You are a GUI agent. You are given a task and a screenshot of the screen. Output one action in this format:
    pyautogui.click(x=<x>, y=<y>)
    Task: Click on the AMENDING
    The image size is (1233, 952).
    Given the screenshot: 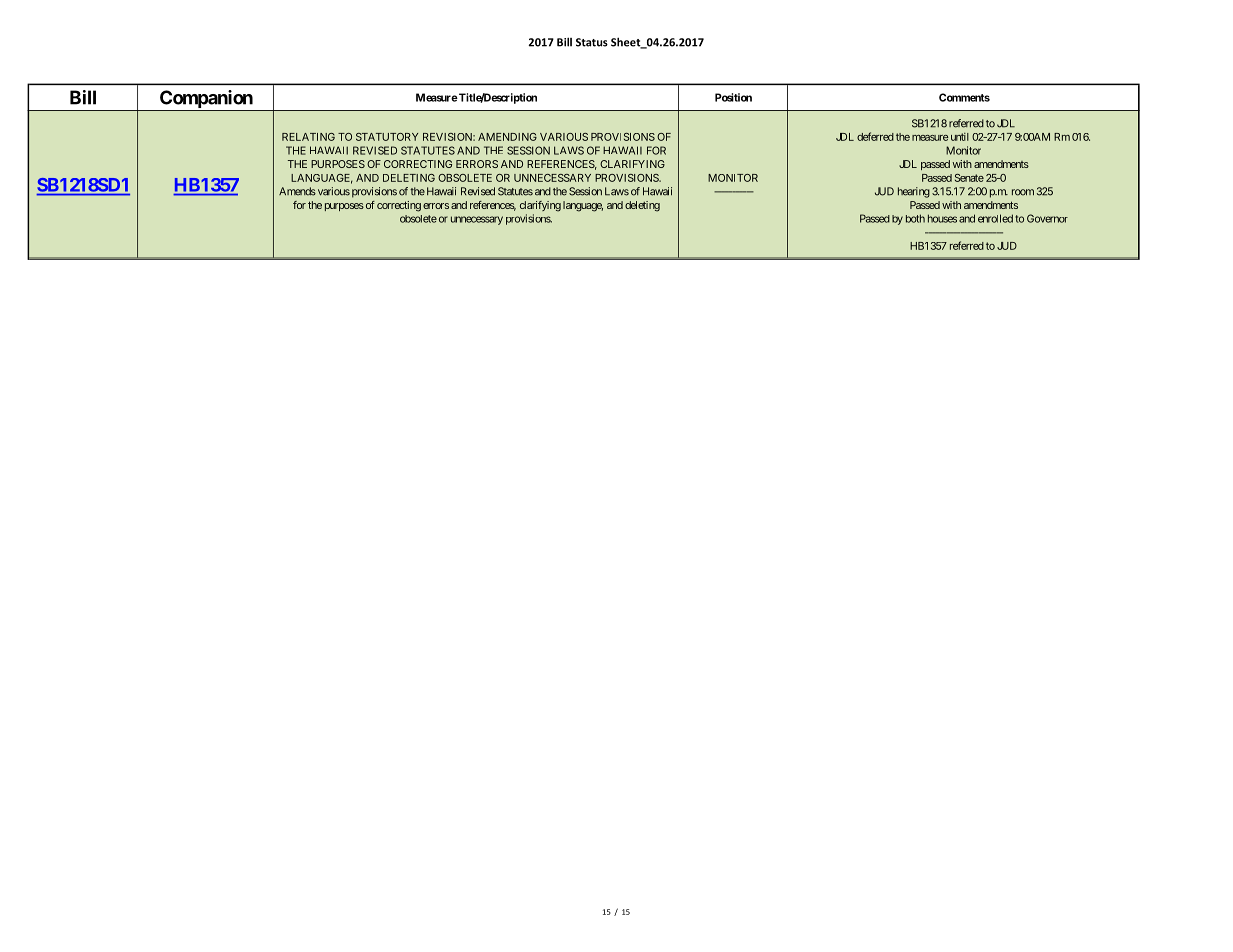 What is the action you would take?
    pyautogui.click(x=507, y=137)
